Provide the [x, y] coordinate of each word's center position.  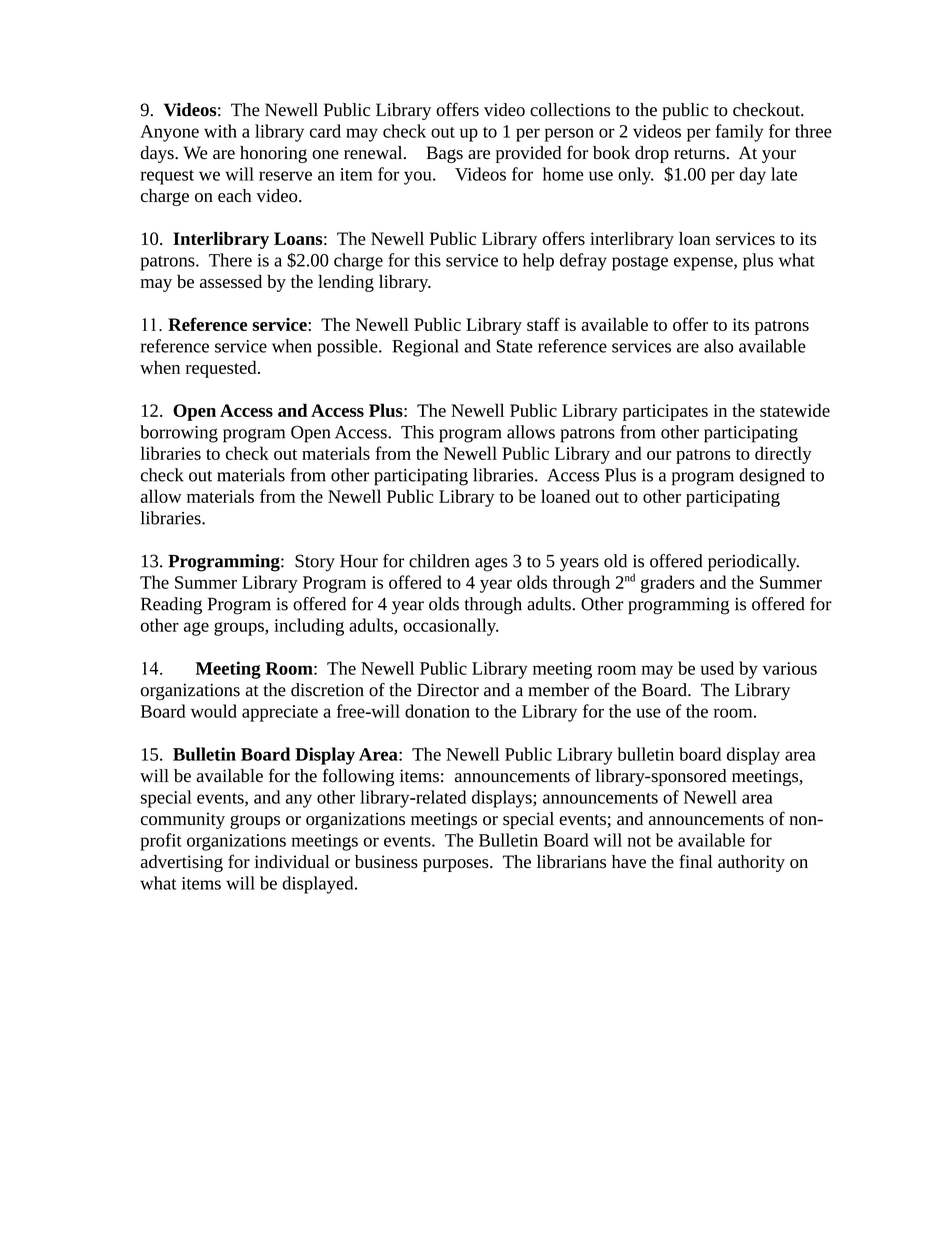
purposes [457, 865]
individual [292, 861]
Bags [444, 154]
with [220, 131]
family [739, 133]
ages [491, 564]
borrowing [179, 434]
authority [751, 863]
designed [772, 477]
